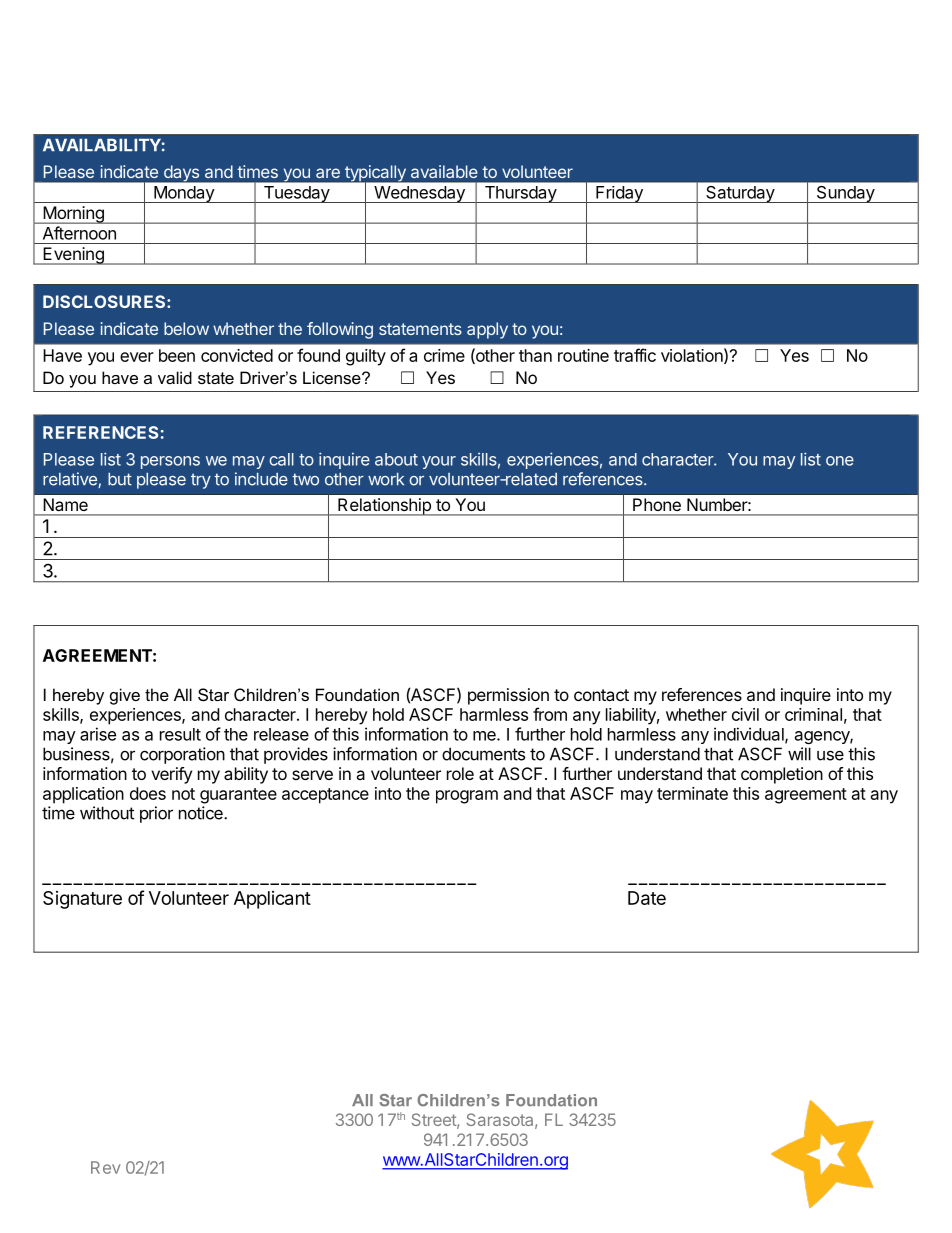  I want to click on Saturday, so click(740, 194).
